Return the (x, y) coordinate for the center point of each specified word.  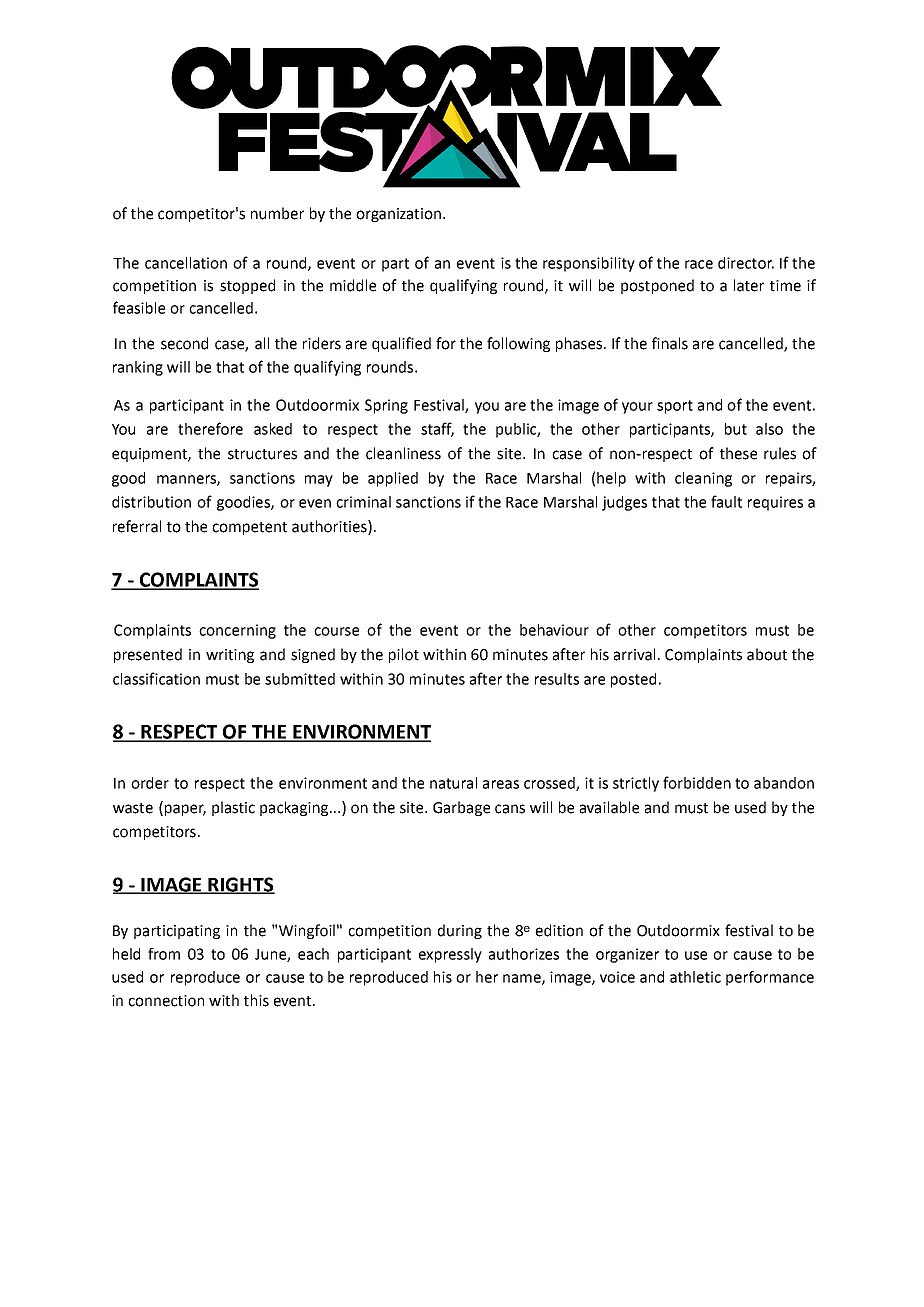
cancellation (186, 263)
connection (166, 1001)
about (767, 654)
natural (453, 783)
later (749, 285)
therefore (210, 428)
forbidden (697, 782)
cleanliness (403, 453)
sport (675, 407)
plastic (233, 808)
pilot (404, 655)
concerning (237, 631)
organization (398, 215)
